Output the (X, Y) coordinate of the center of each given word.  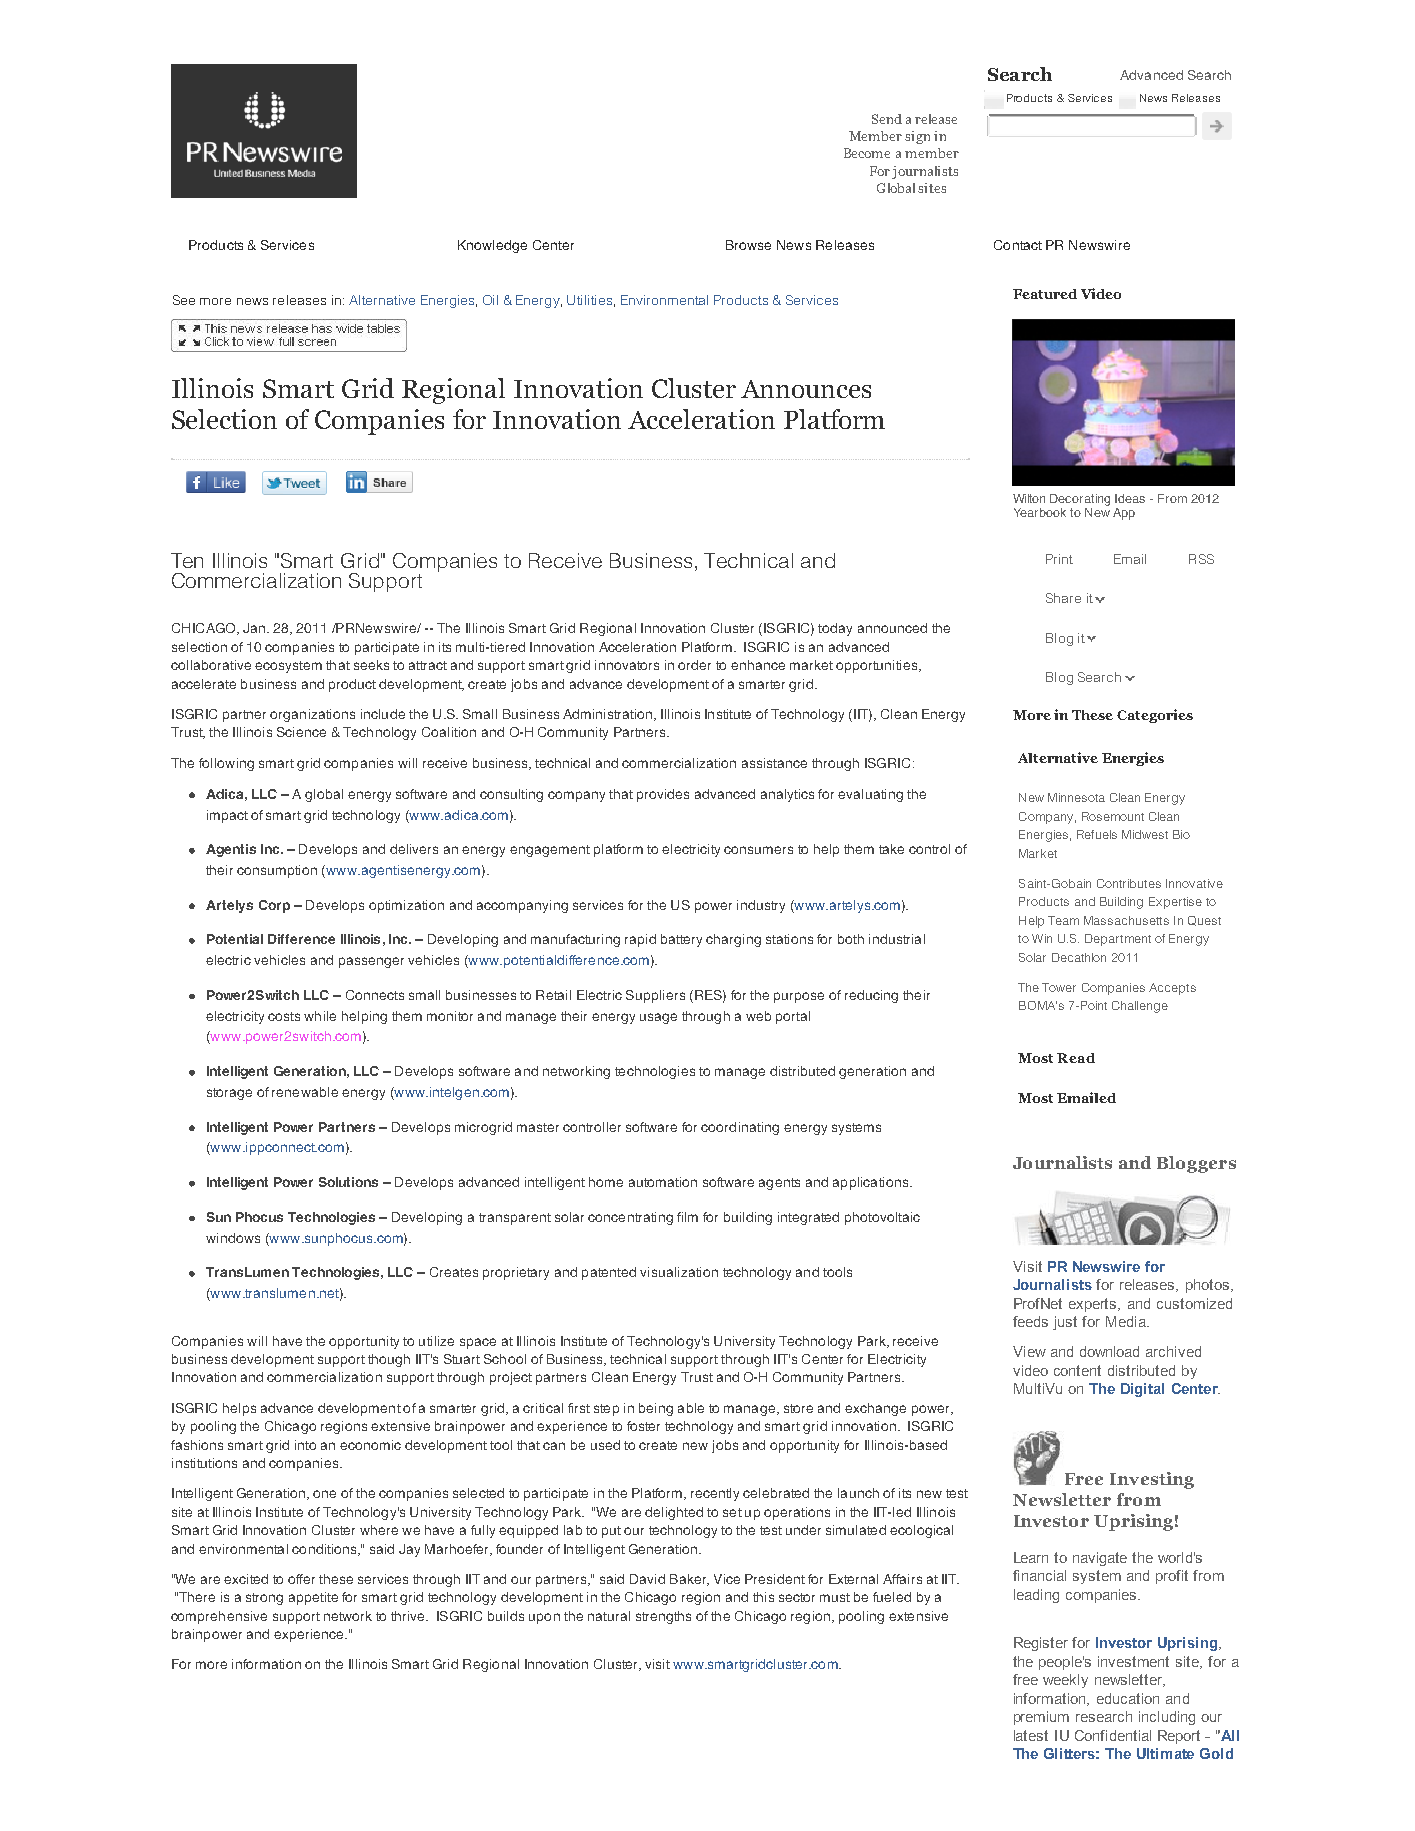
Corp (274, 906)
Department (1118, 940)
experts (1094, 1305)
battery (681, 940)
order (694, 665)
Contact (1018, 245)
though (389, 1360)
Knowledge (492, 246)
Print (1059, 559)
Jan (254, 628)
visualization (679, 1272)
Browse (748, 245)
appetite (313, 1598)
